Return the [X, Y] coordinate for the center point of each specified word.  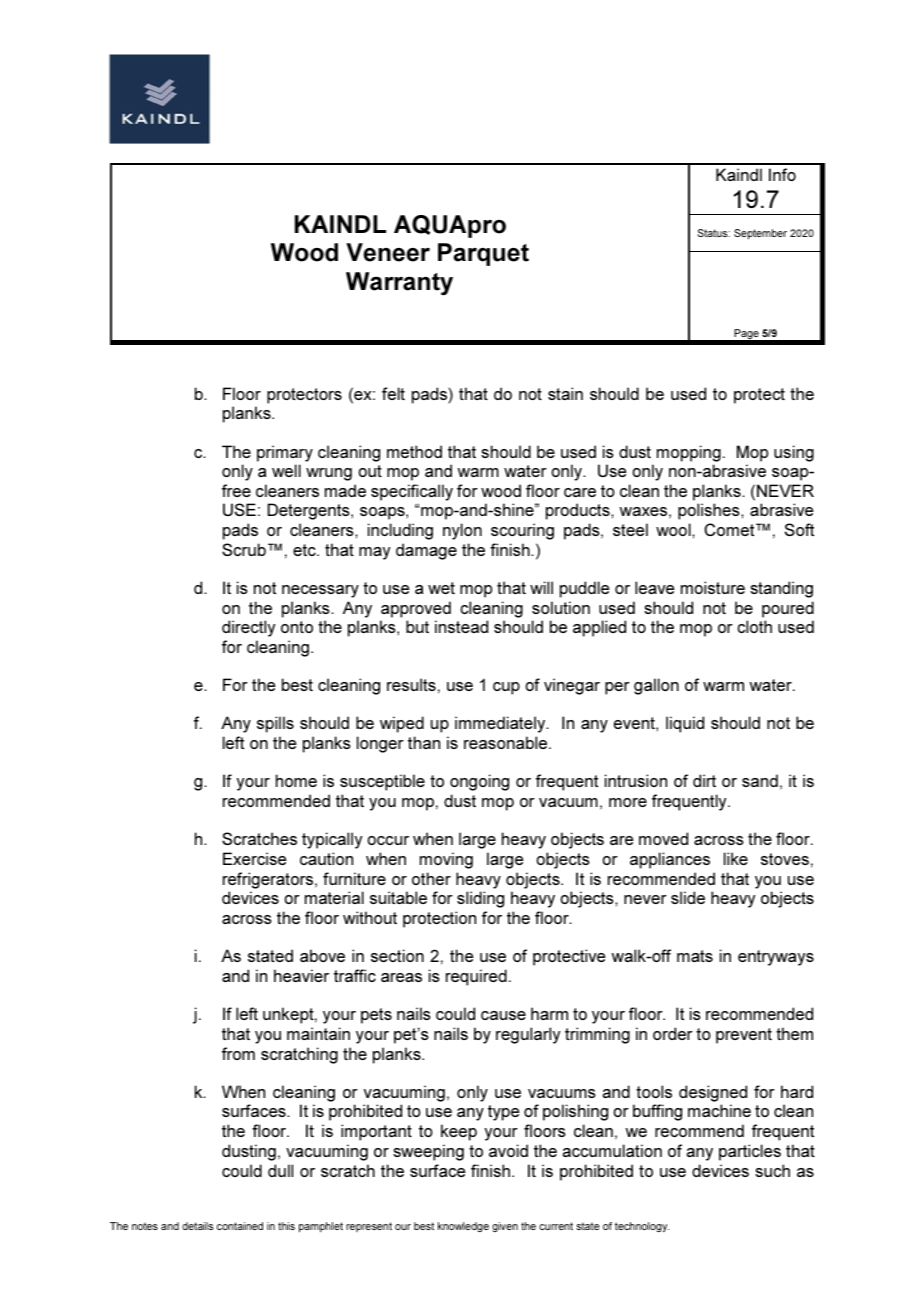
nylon [462, 531]
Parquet [483, 254]
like [736, 858]
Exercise [255, 858]
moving [446, 860]
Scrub [244, 549]
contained [240, 1226]
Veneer [388, 252]
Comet [730, 529]
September [760, 234]
